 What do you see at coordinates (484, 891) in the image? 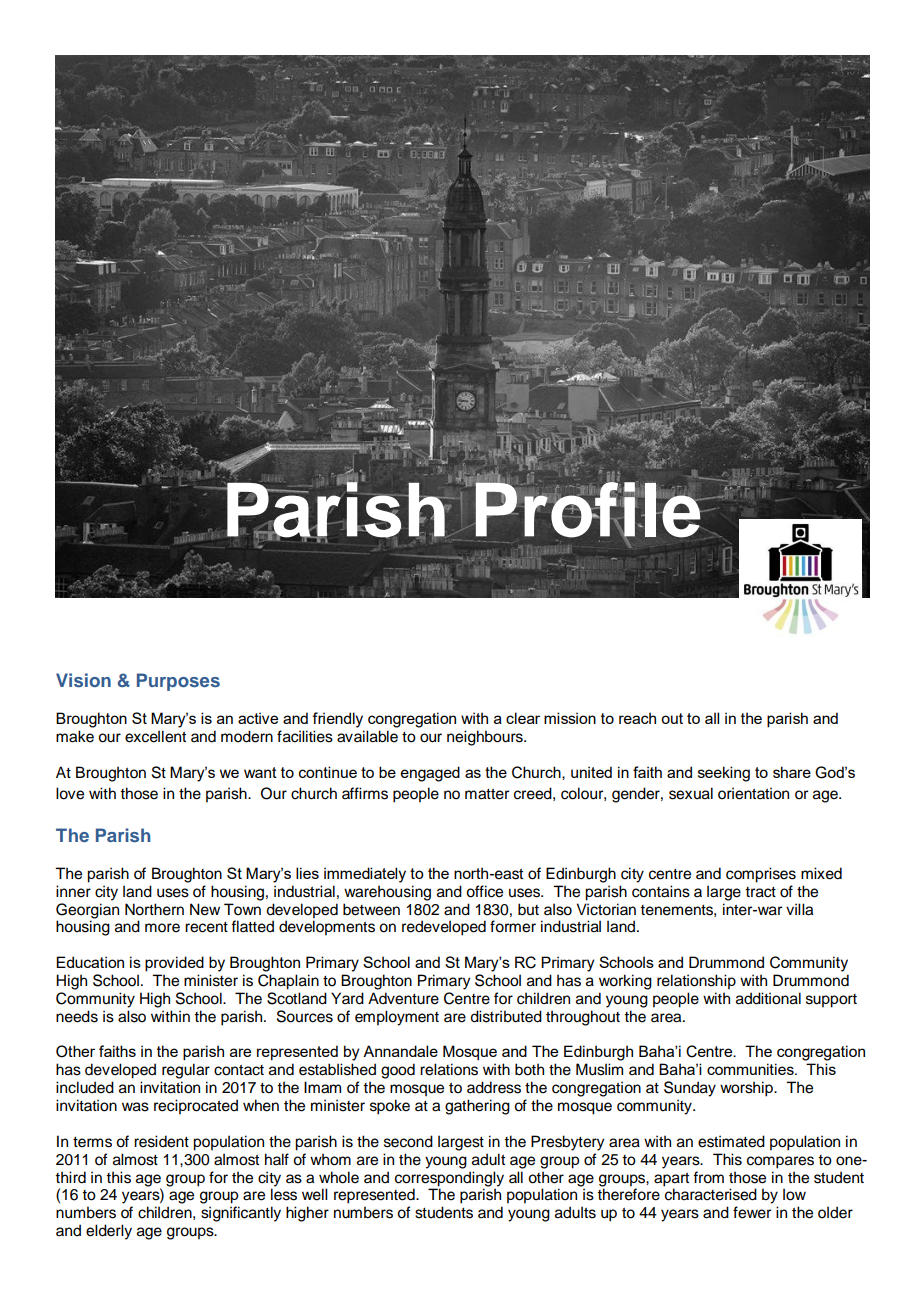
I see `office` at bounding box center [484, 891].
